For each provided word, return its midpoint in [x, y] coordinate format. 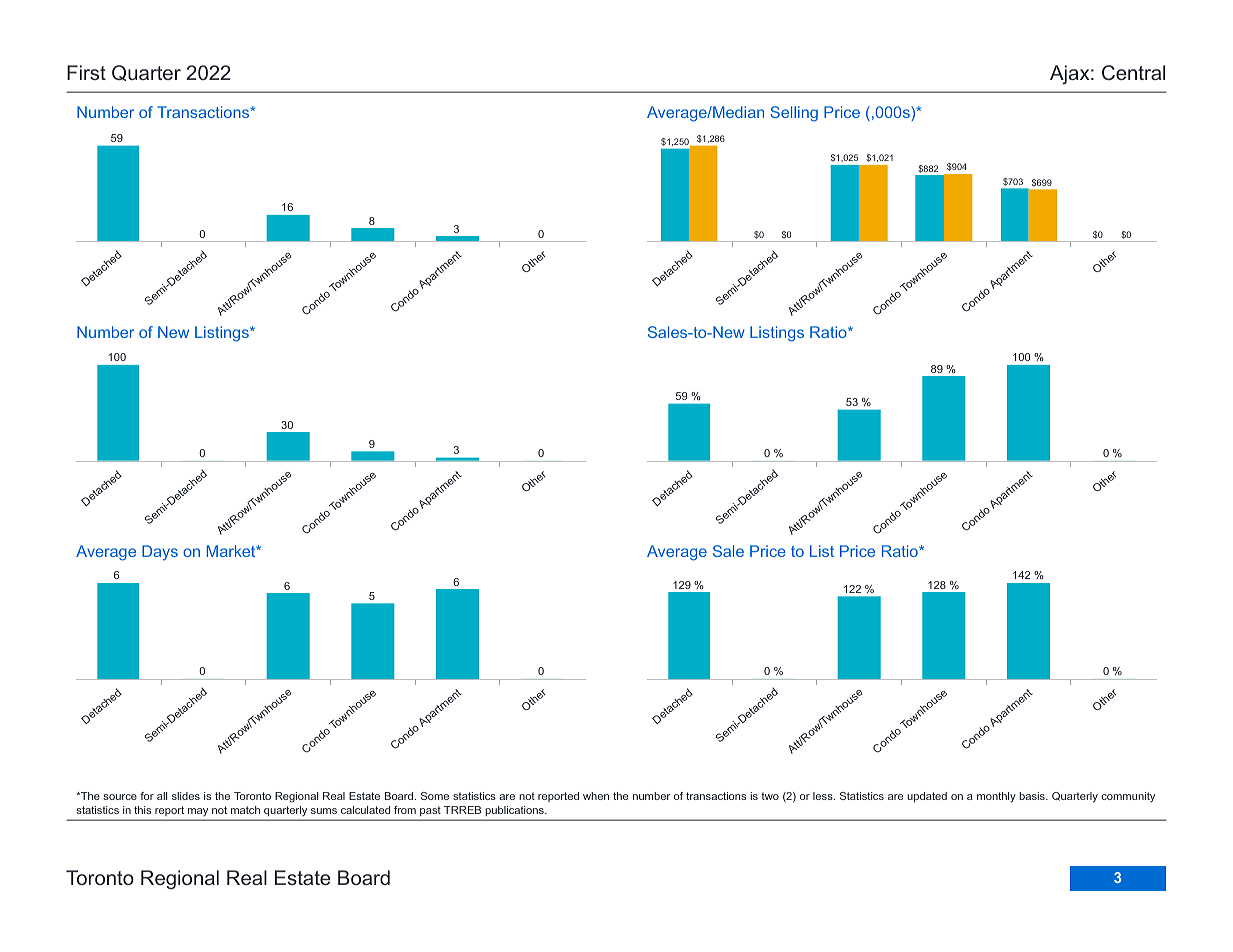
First [86, 72]
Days [160, 553]
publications [516, 811]
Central [1133, 72]
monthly [996, 797]
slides [186, 796]
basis [1033, 796]
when [596, 796]
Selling [794, 114]
